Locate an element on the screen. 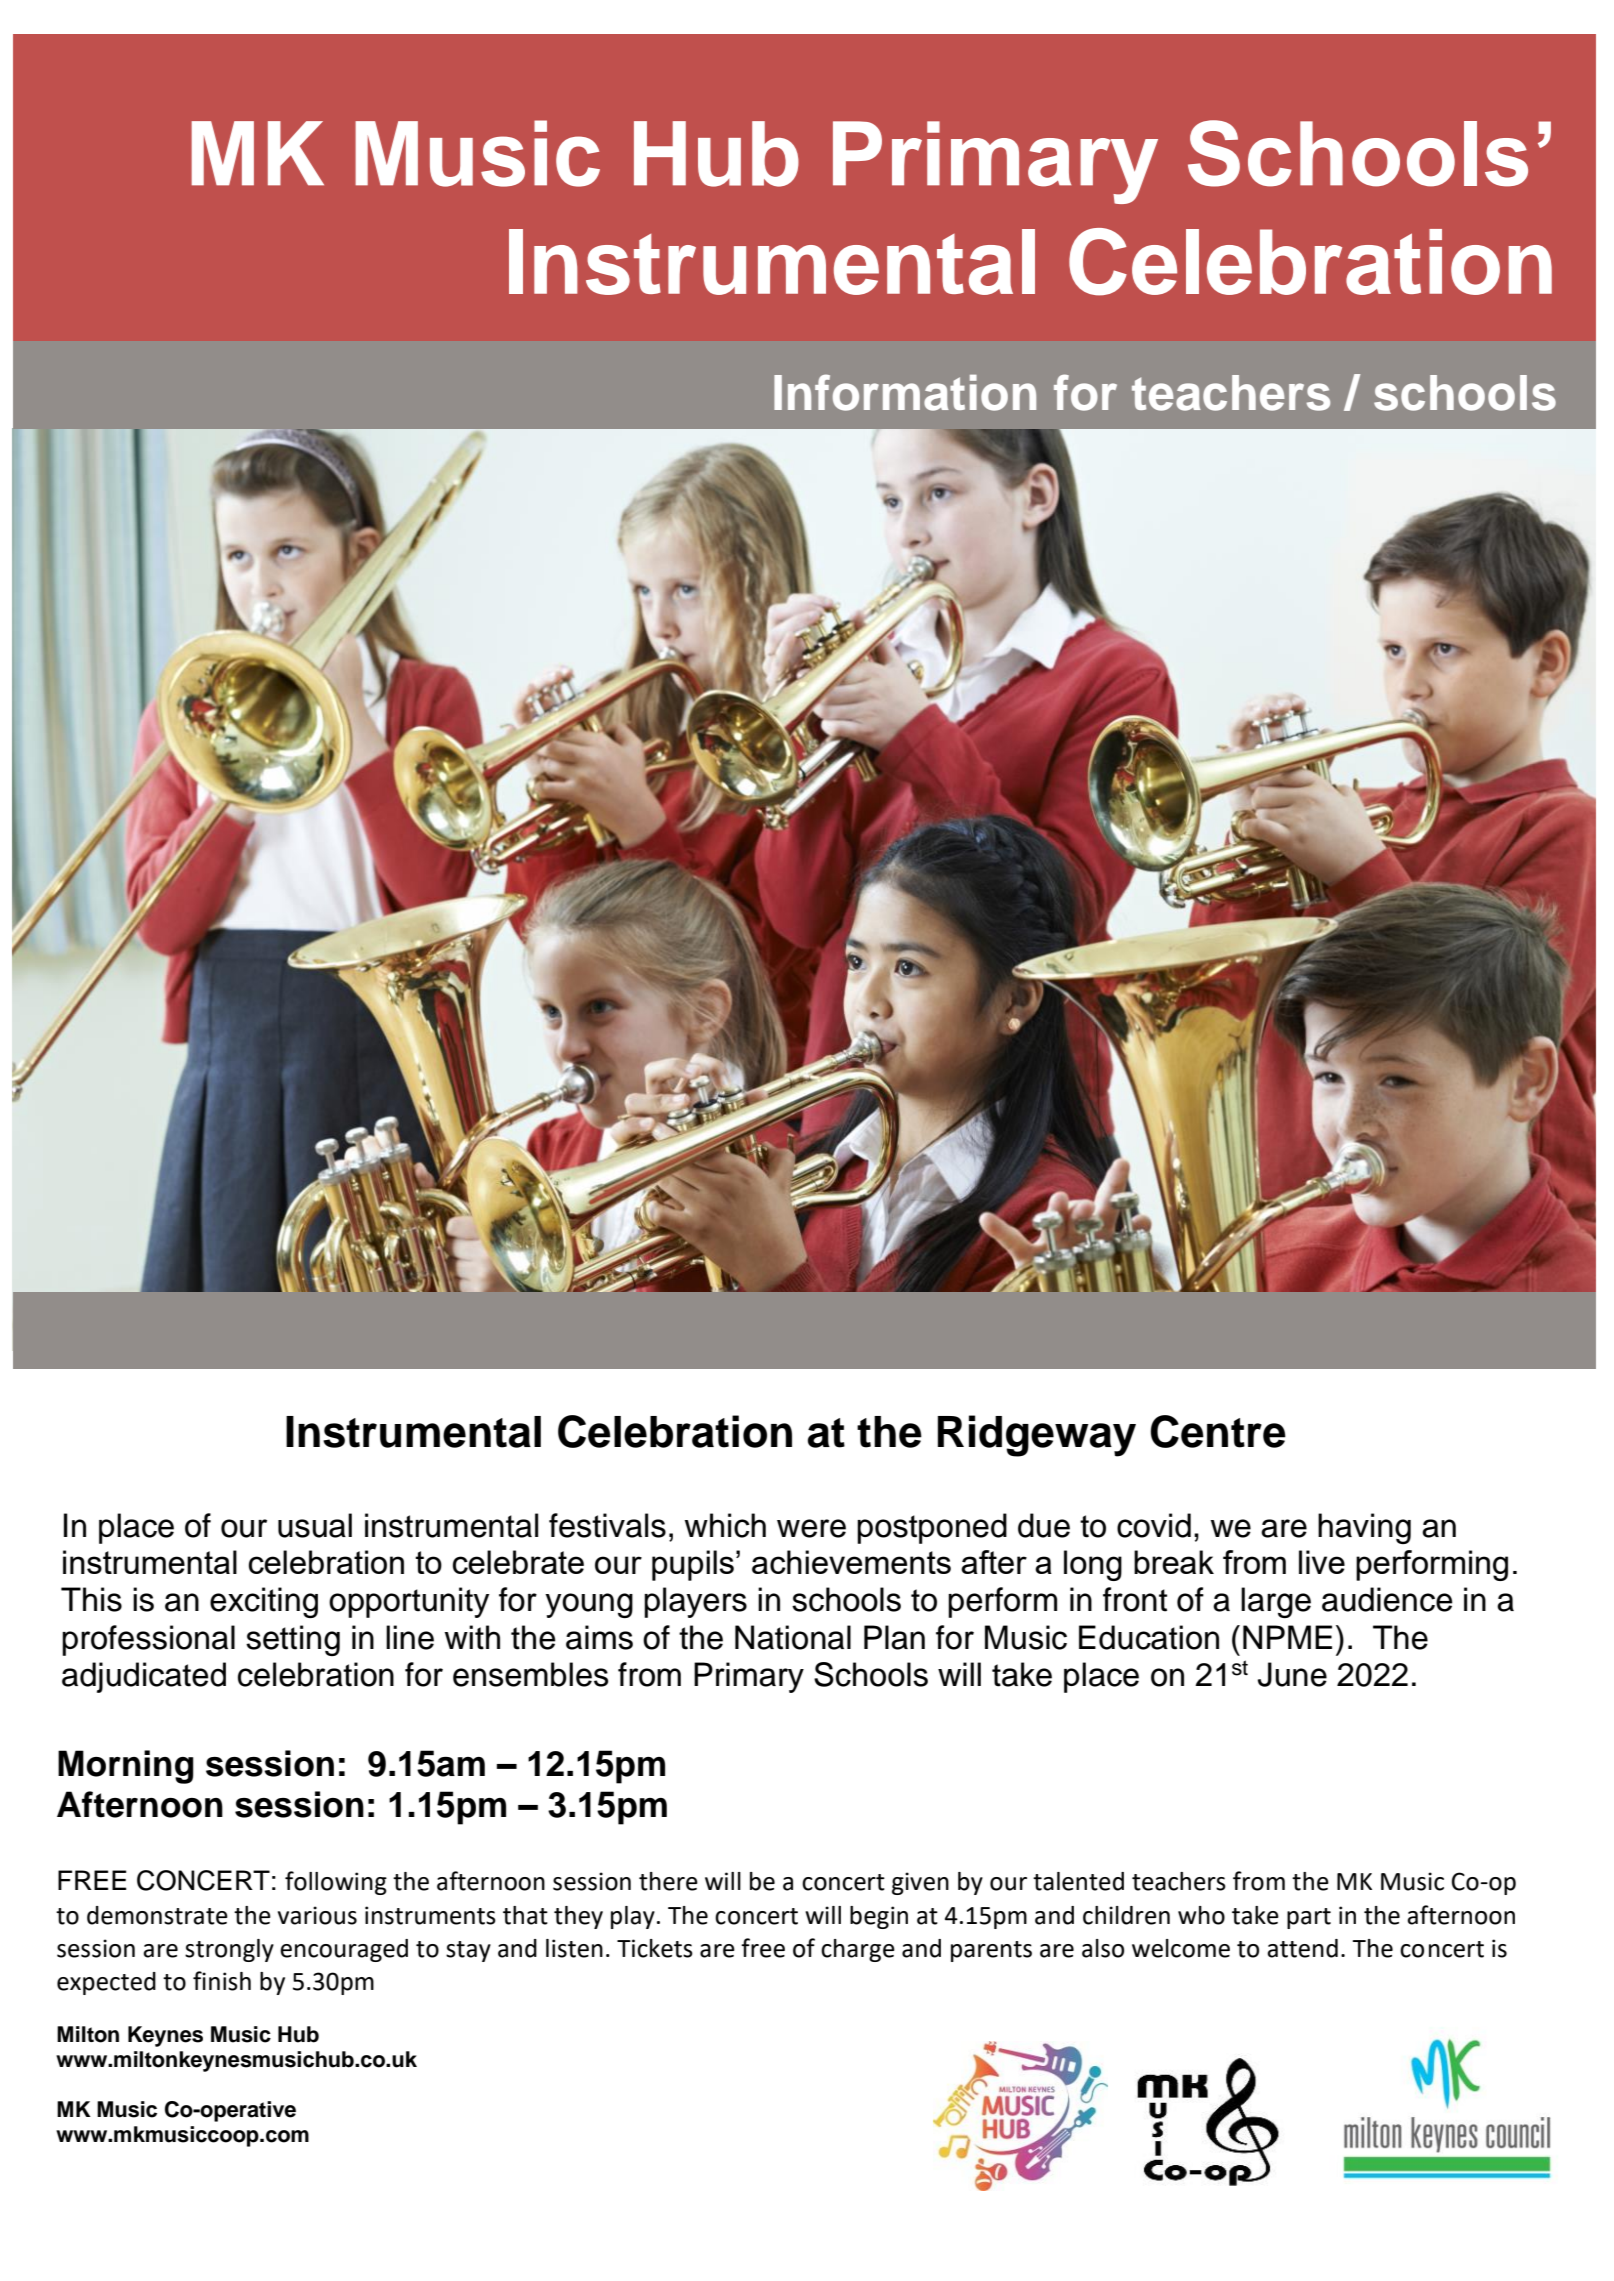 This screenshot has width=1614, height=2281. Ridgeway is located at coordinates (1037, 1436).
